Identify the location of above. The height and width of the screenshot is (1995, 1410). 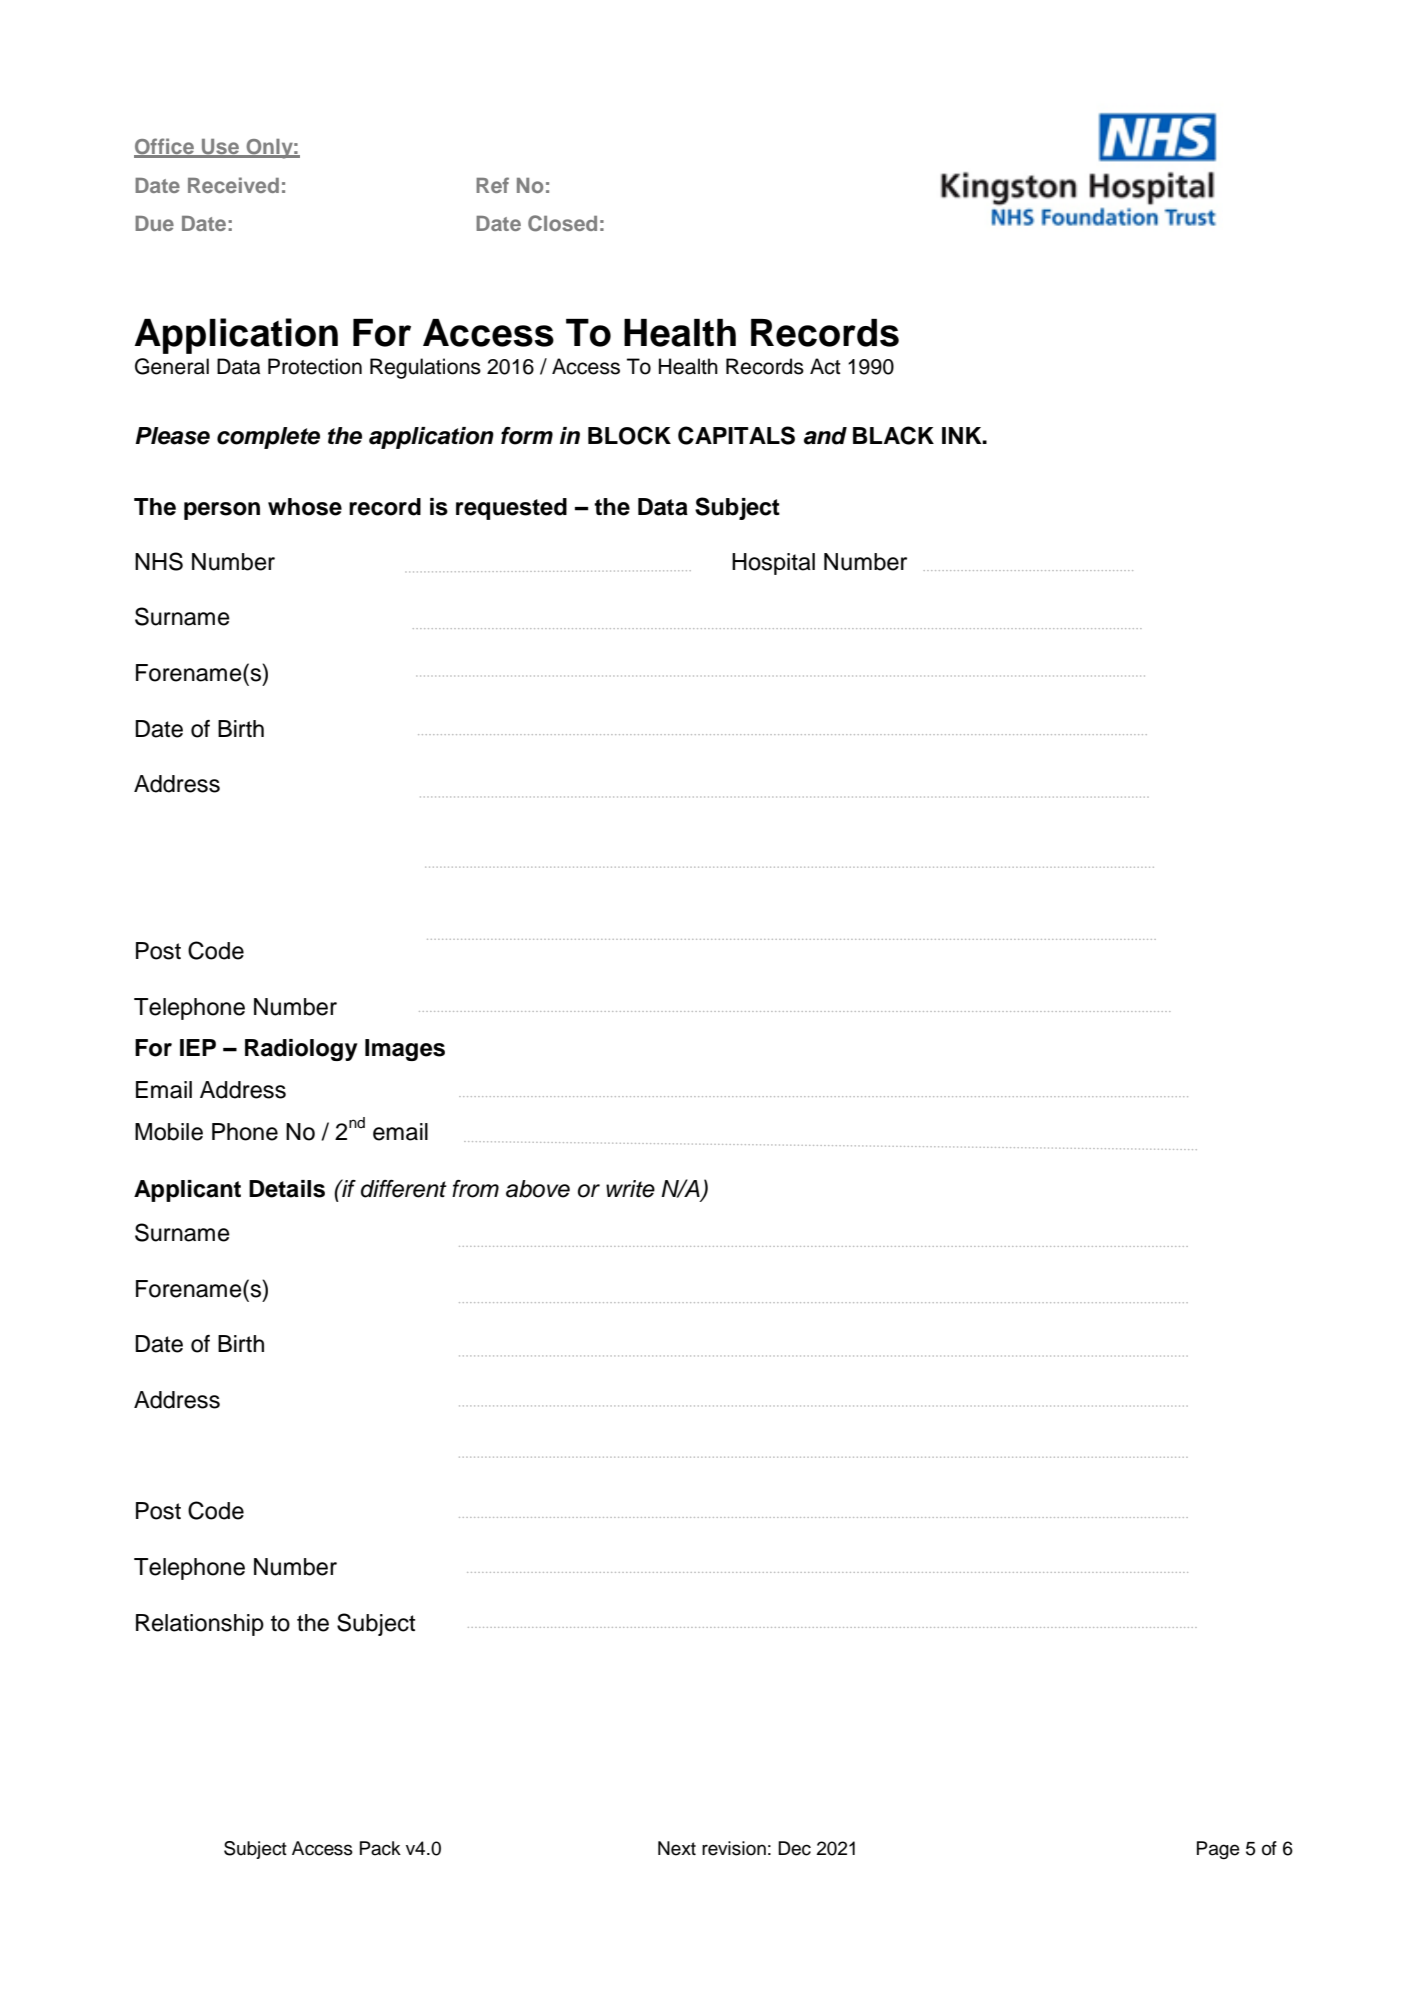
(538, 1189).
